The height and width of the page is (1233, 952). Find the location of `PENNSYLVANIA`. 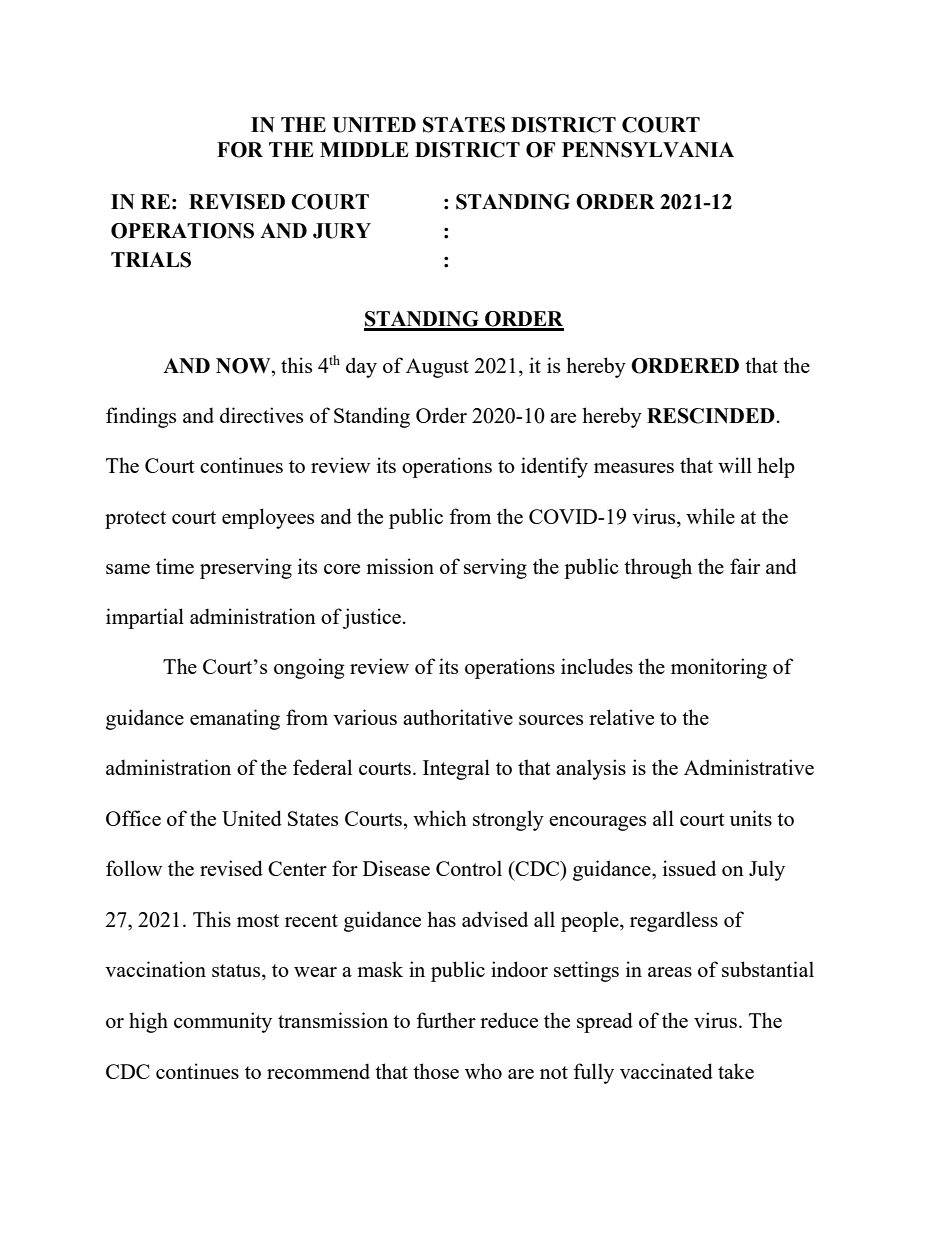

PENNSYLVANIA is located at coordinates (648, 150).
